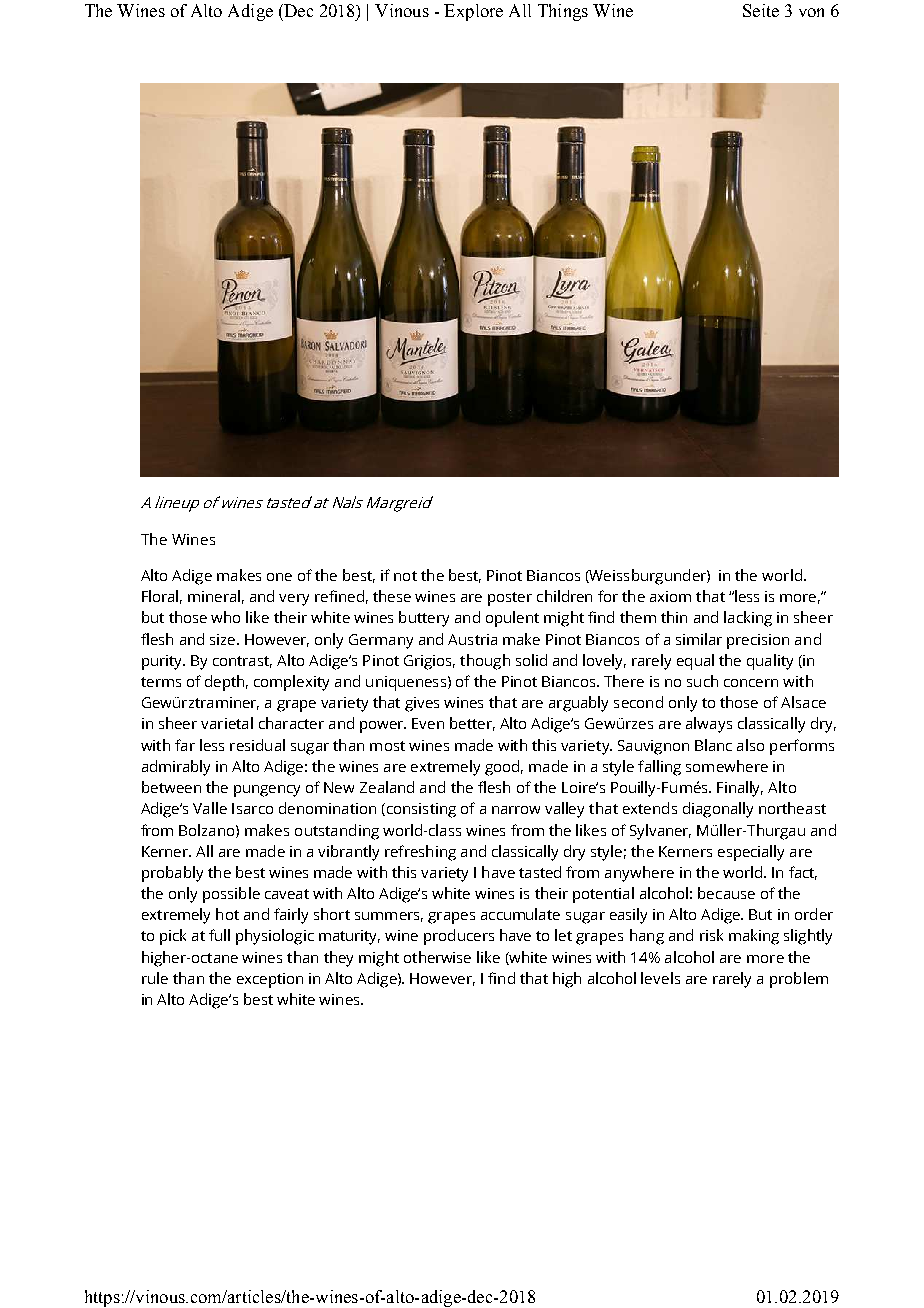 The height and width of the screenshot is (1308, 924). I want to click on axiom, so click(670, 596).
